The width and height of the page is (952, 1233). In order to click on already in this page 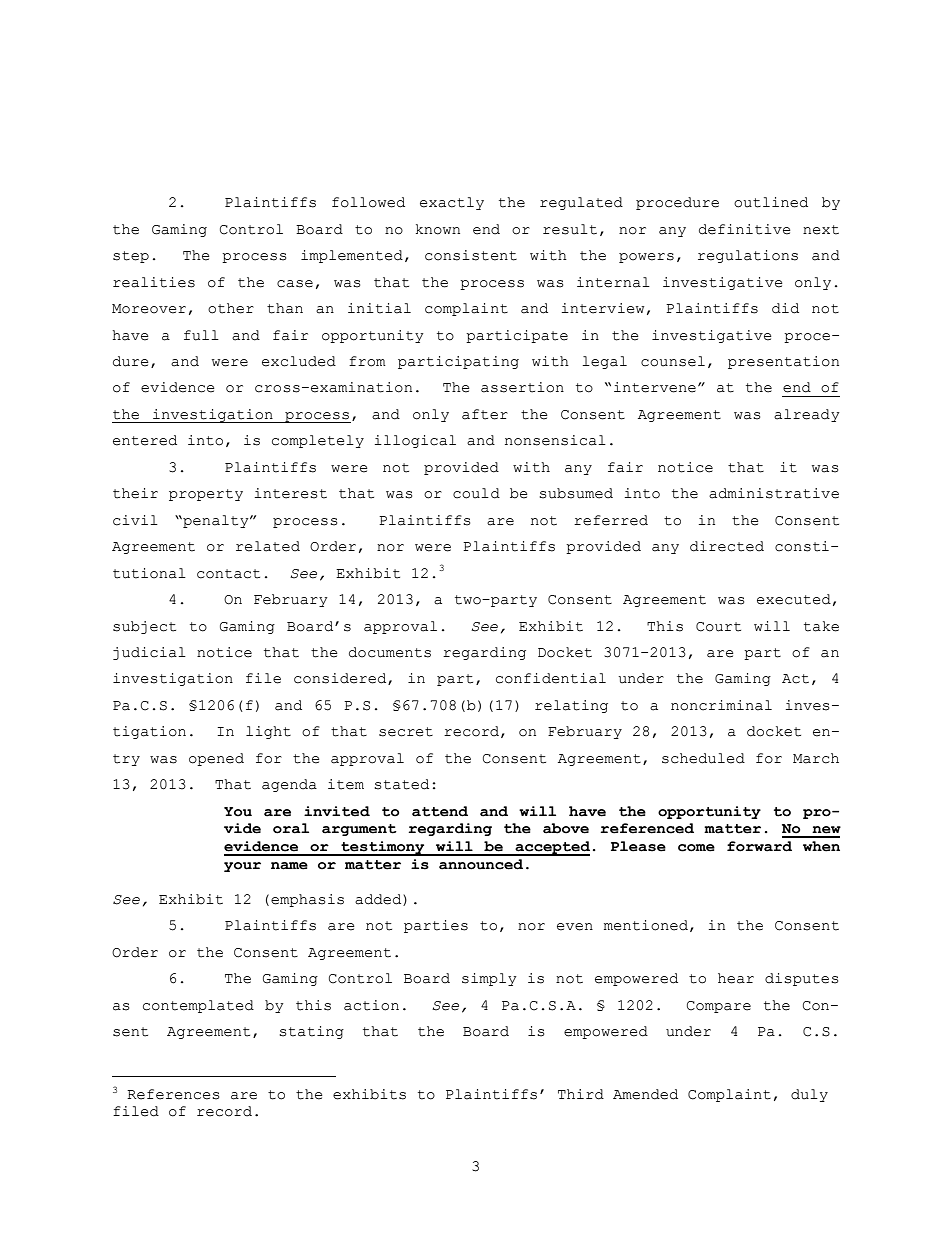, I will do `click(807, 415)`.
